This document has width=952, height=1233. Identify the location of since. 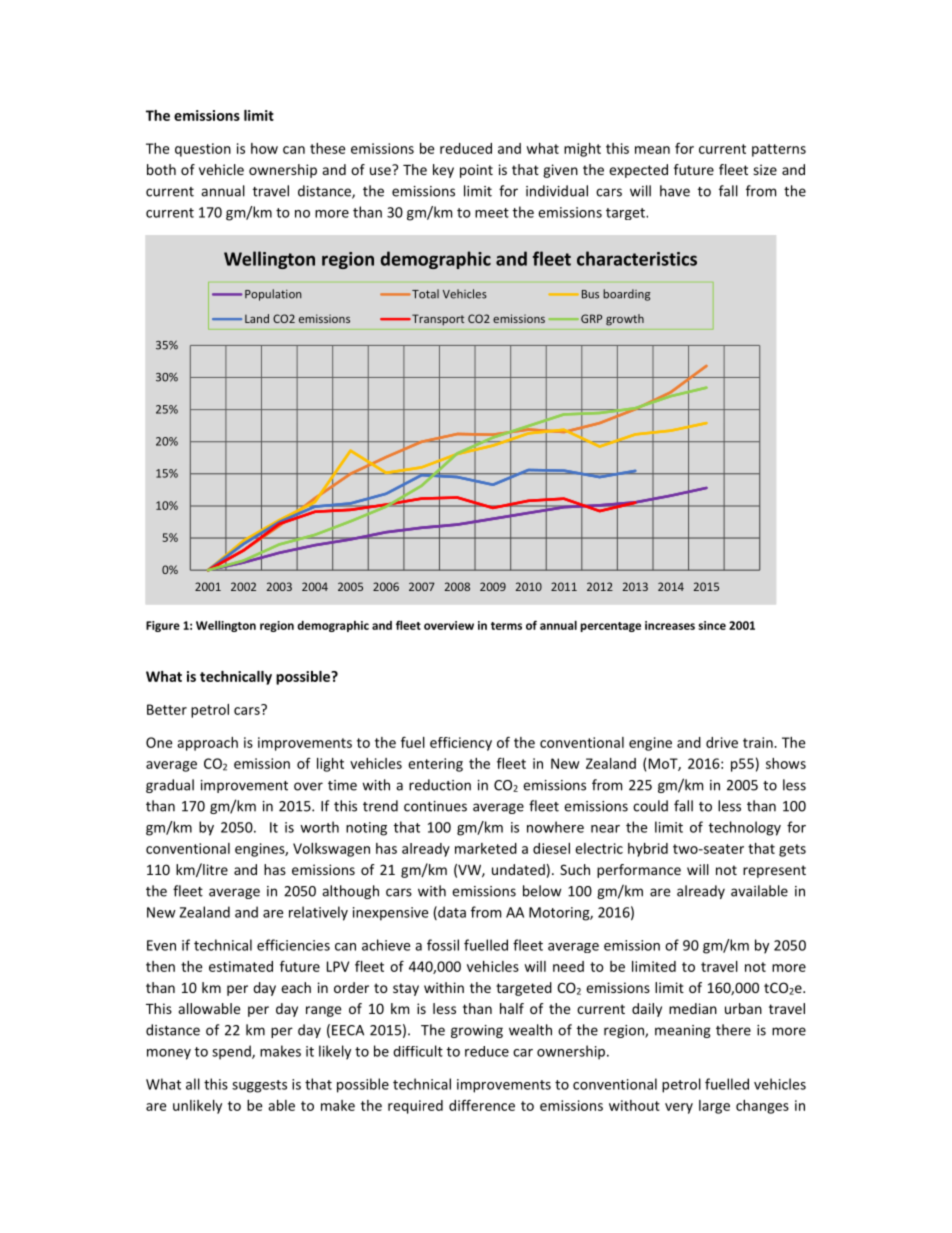
(712, 625).
